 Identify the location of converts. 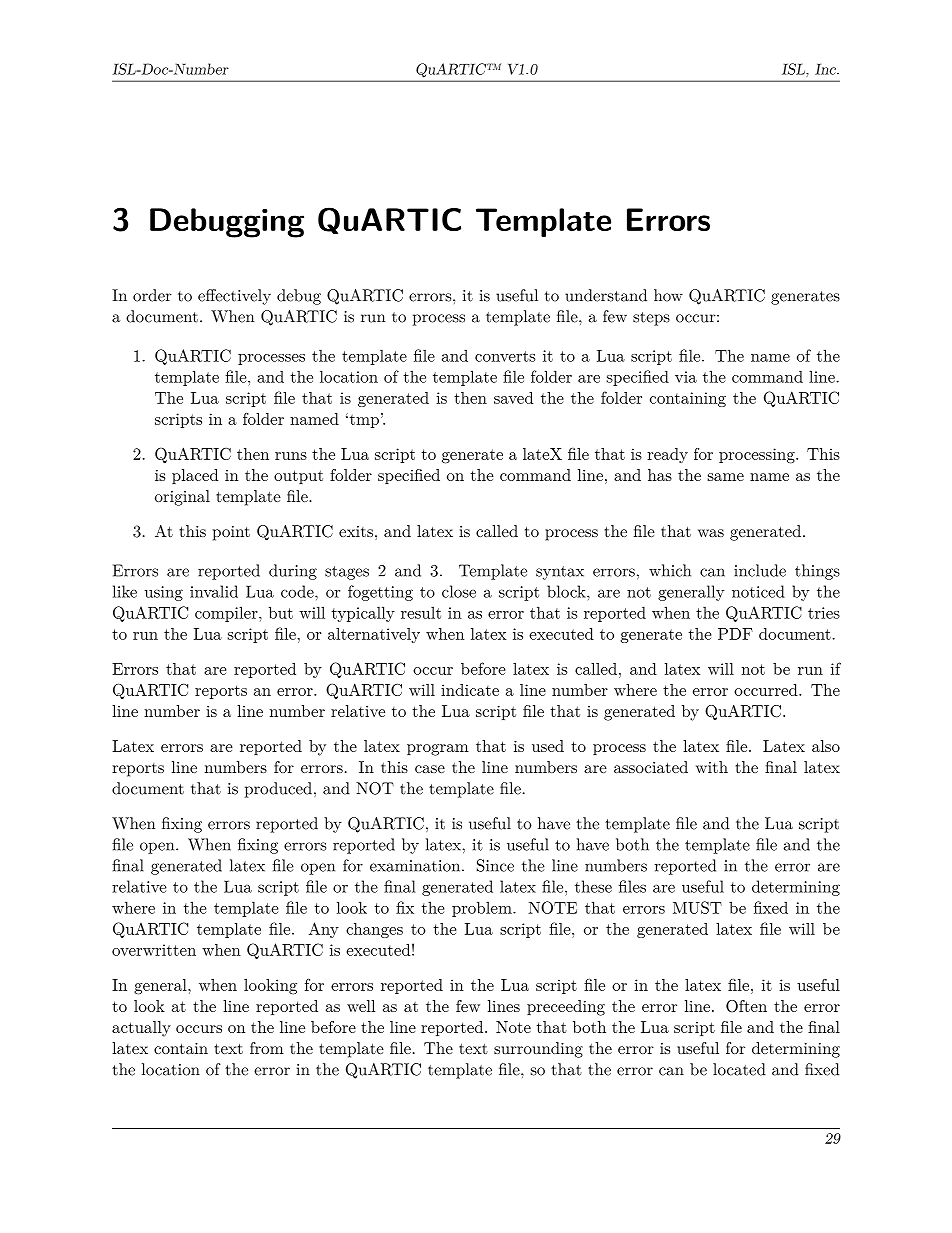
(505, 356).
